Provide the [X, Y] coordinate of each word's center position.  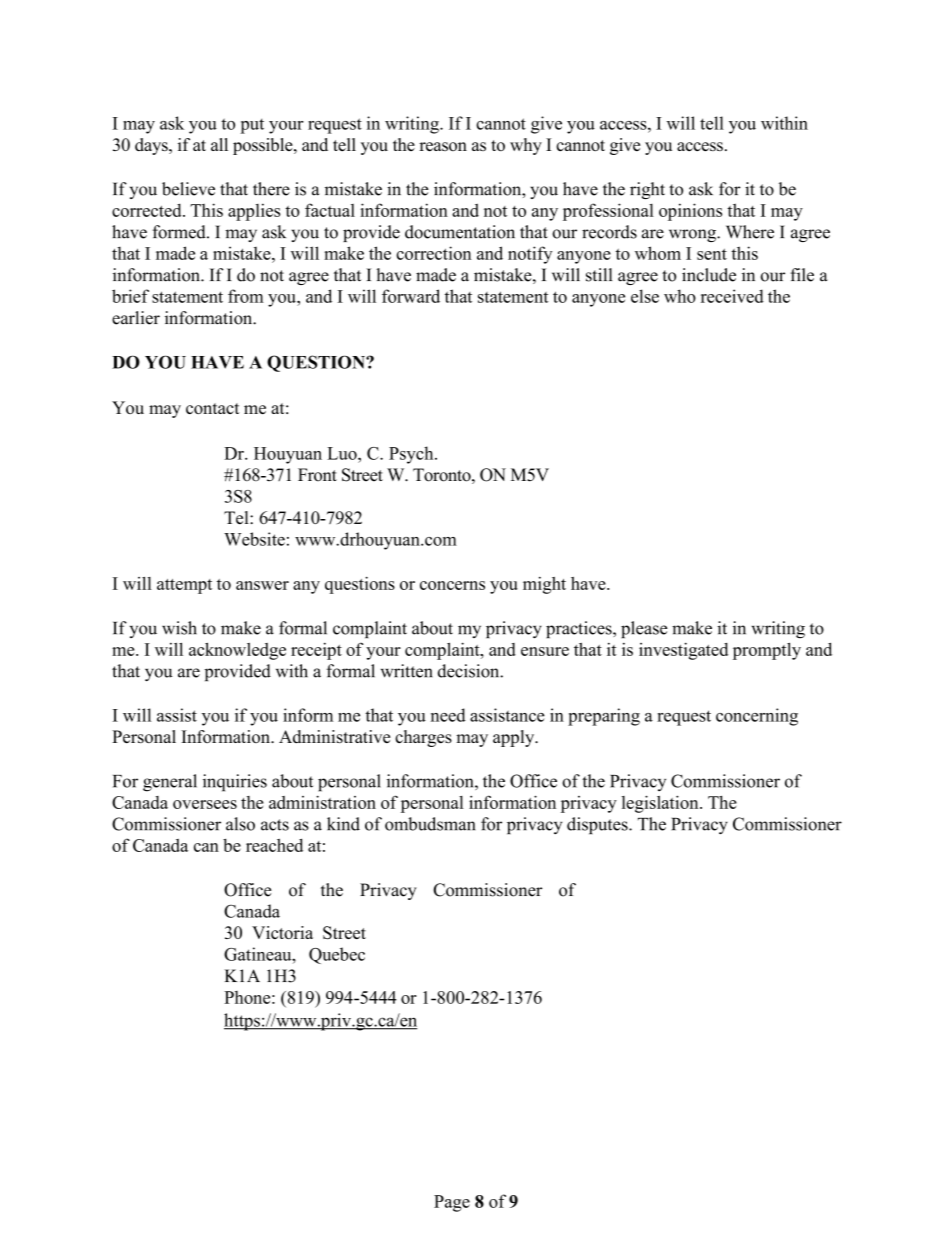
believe [188, 189]
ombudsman [430, 824]
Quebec [337, 955]
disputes [598, 825]
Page [452, 1203]
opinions [690, 212]
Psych [412, 455]
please [644, 629]
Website [254, 539]
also [240, 824]
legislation [661, 804]
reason [443, 147]
